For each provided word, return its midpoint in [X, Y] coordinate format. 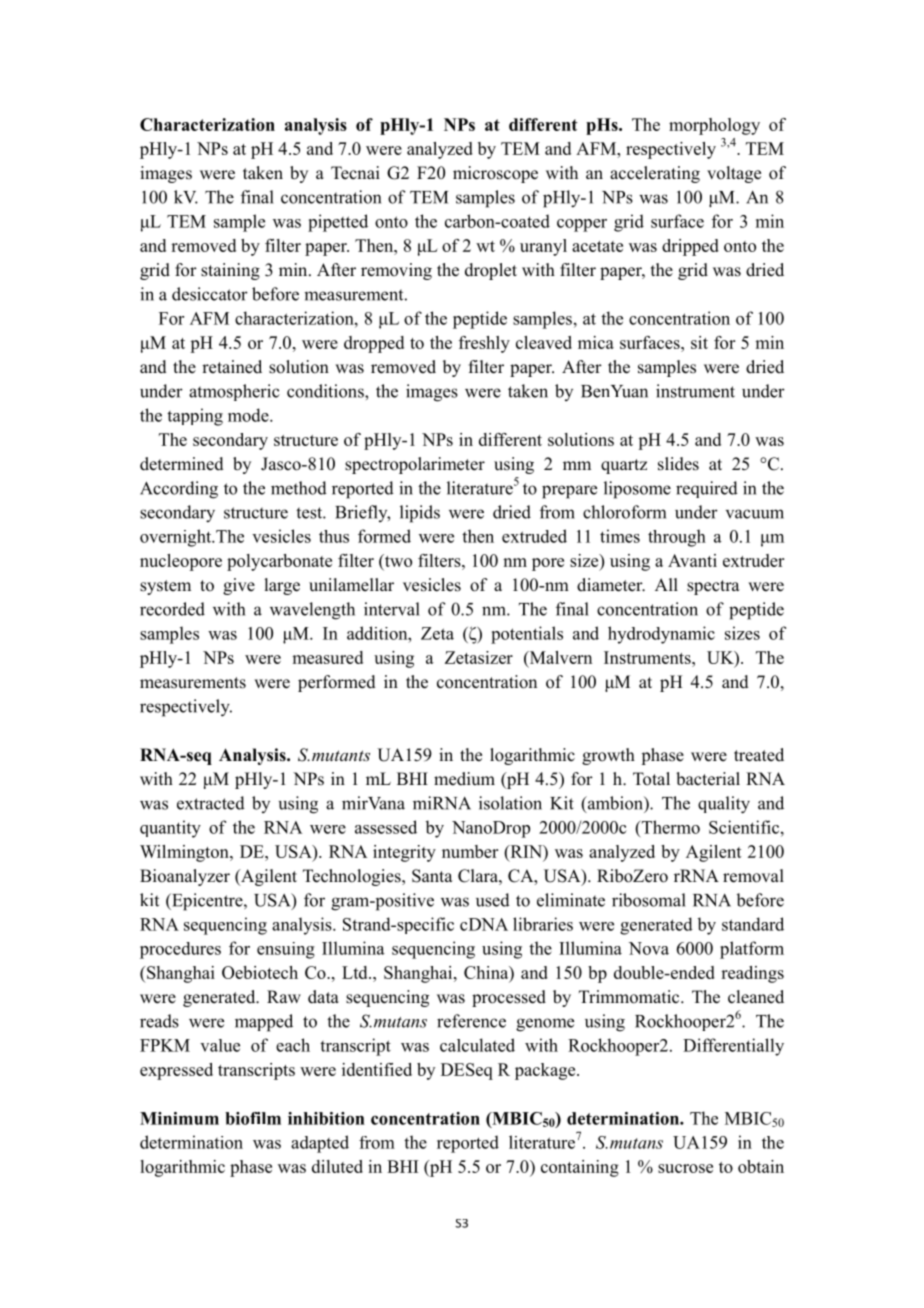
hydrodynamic [661, 635]
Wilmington [185, 853]
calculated [477, 1045]
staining [230, 271]
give [239, 586]
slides [678, 464]
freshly [484, 344]
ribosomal [649, 900]
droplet [491, 271]
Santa [432, 876]
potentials [527, 635]
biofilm [253, 1118]
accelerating [655, 174]
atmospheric [234, 392]
